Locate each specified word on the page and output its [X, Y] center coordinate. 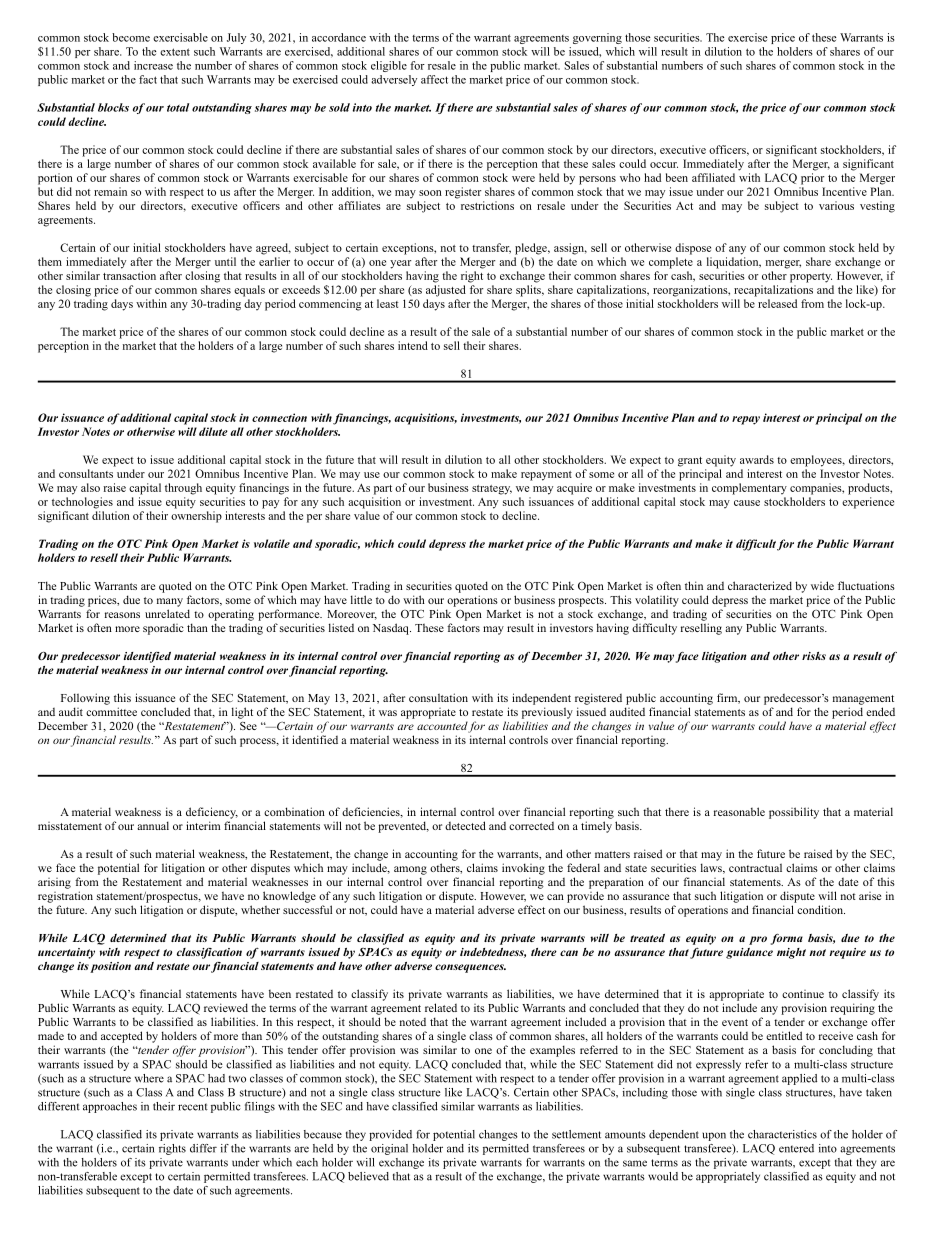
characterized [760, 585]
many [170, 602]
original [389, 1149]
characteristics [782, 1134]
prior [812, 179]
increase [153, 65]
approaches [110, 1107]
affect [434, 79]
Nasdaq [392, 629]
